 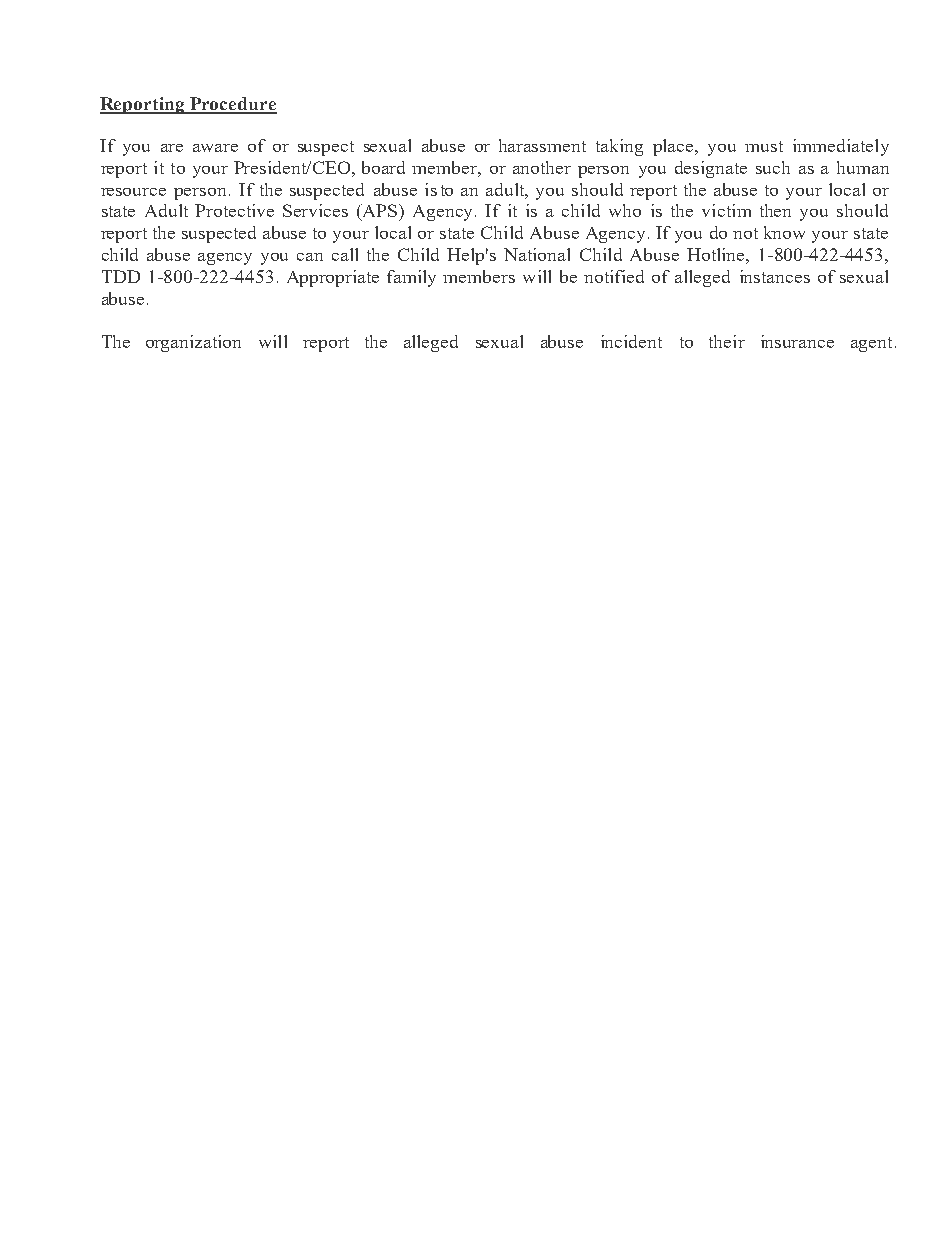 What do you see at coordinates (234, 210) in the image?
I see `Protective` at bounding box center [234, 210].
